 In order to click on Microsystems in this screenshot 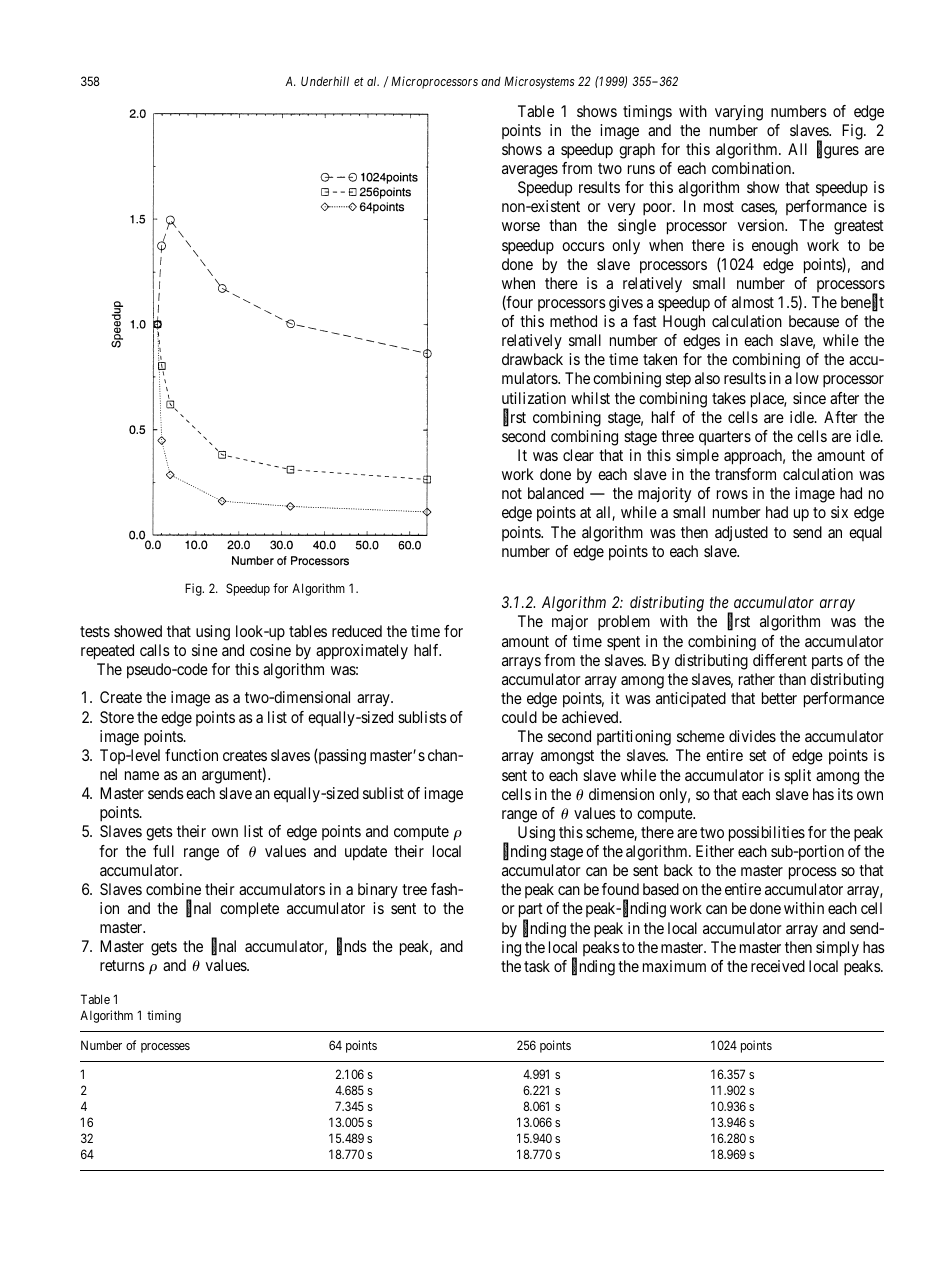, I will do `click(539, 82)`.
